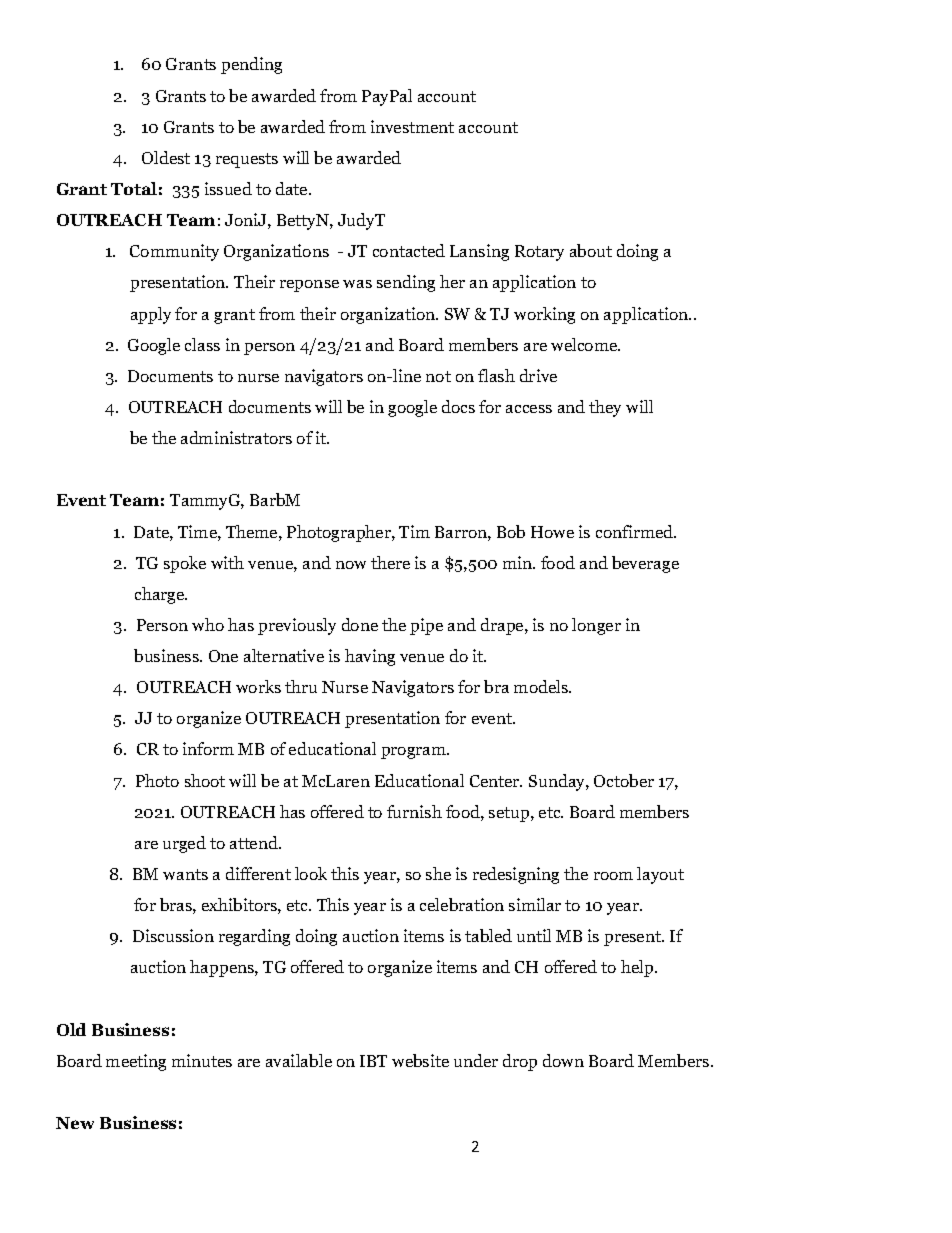 The width and height of the image is (952, 1233). What do you see at coordinates (412, 126) in the image?
I see `investment` at bounding box center [412, 126].
